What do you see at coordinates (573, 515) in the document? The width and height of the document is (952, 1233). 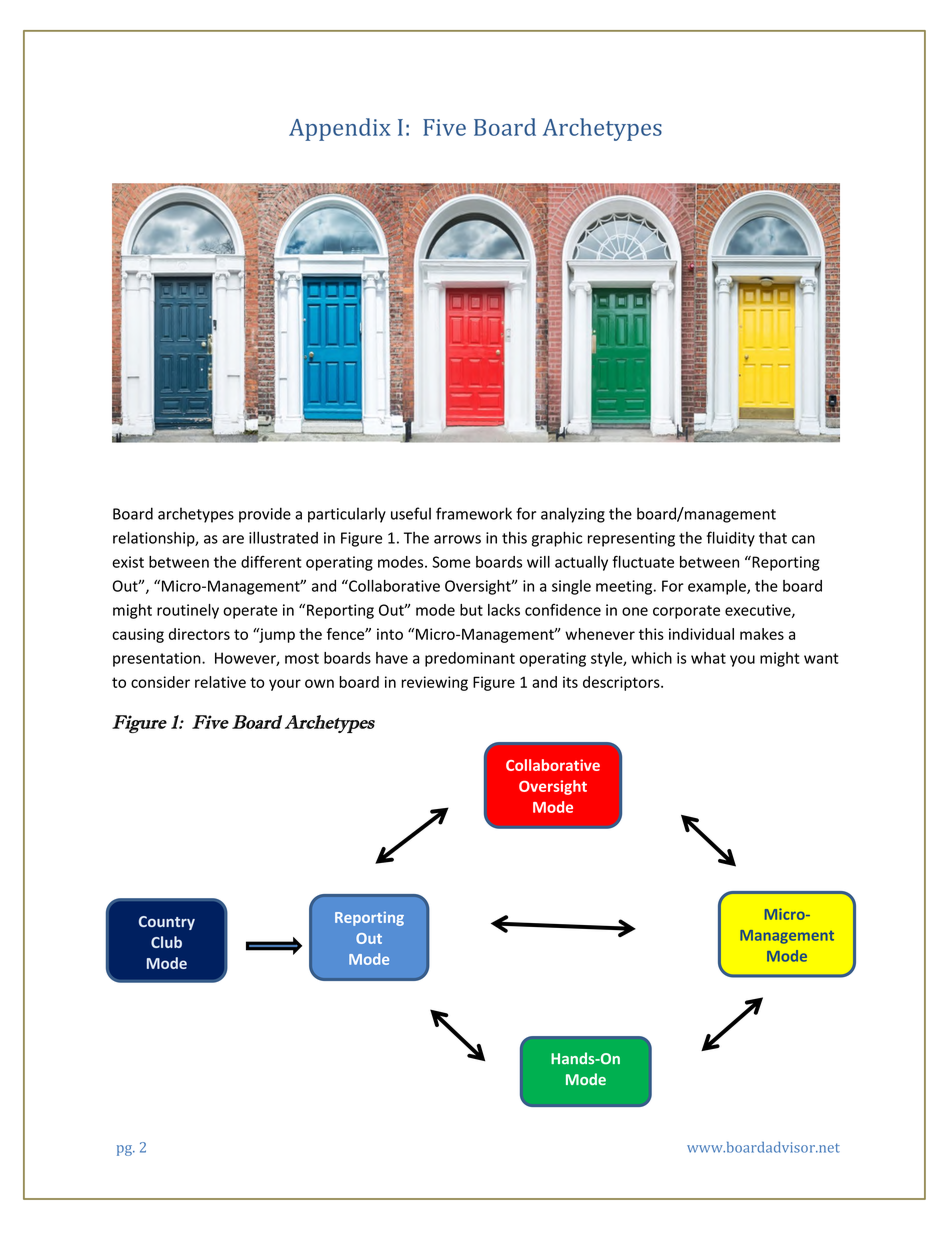 I see `analyzing` at bounding box center [573, 515].
